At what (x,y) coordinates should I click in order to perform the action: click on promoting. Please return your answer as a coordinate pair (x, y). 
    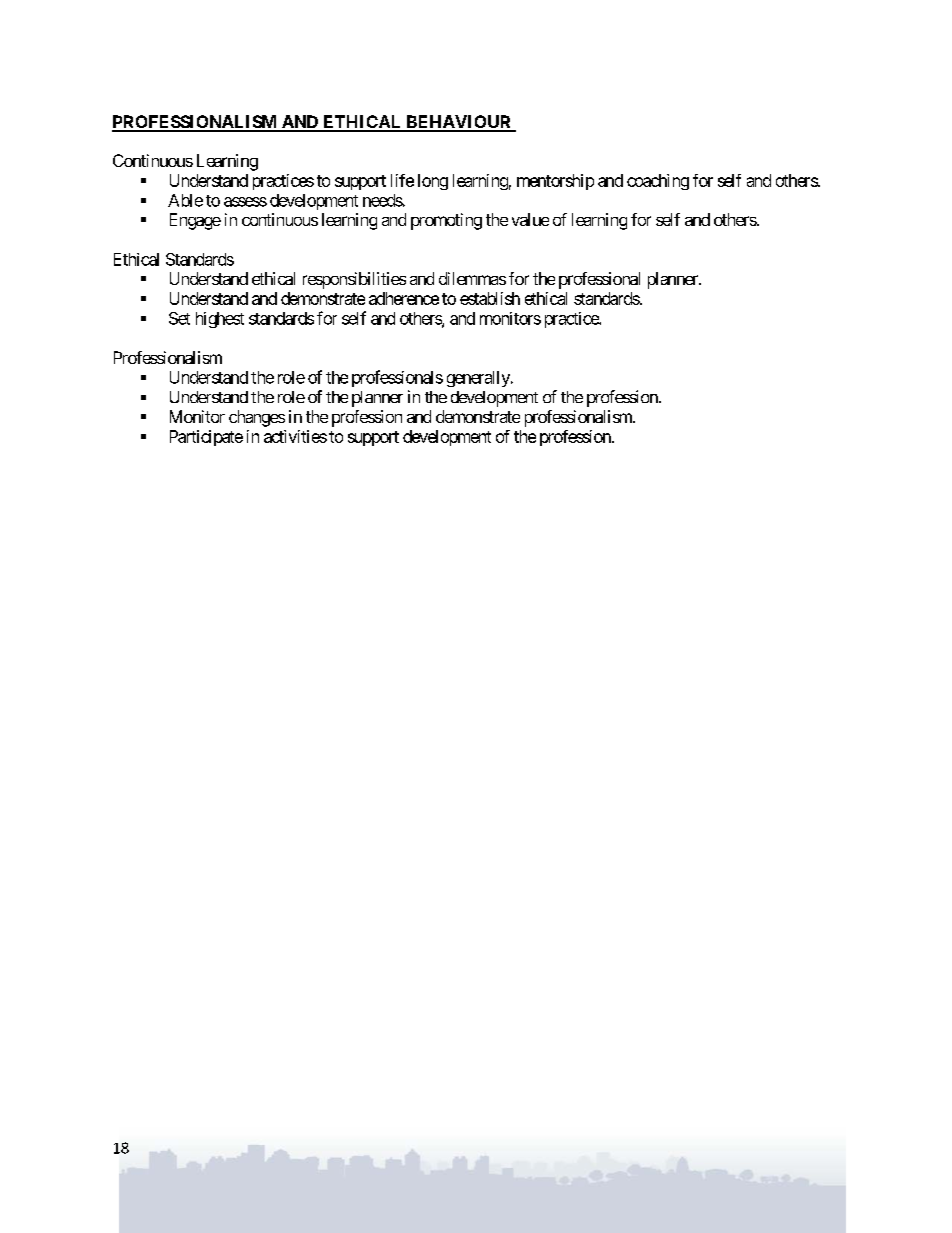
    Looking at the image, I should click on (446, 221).
